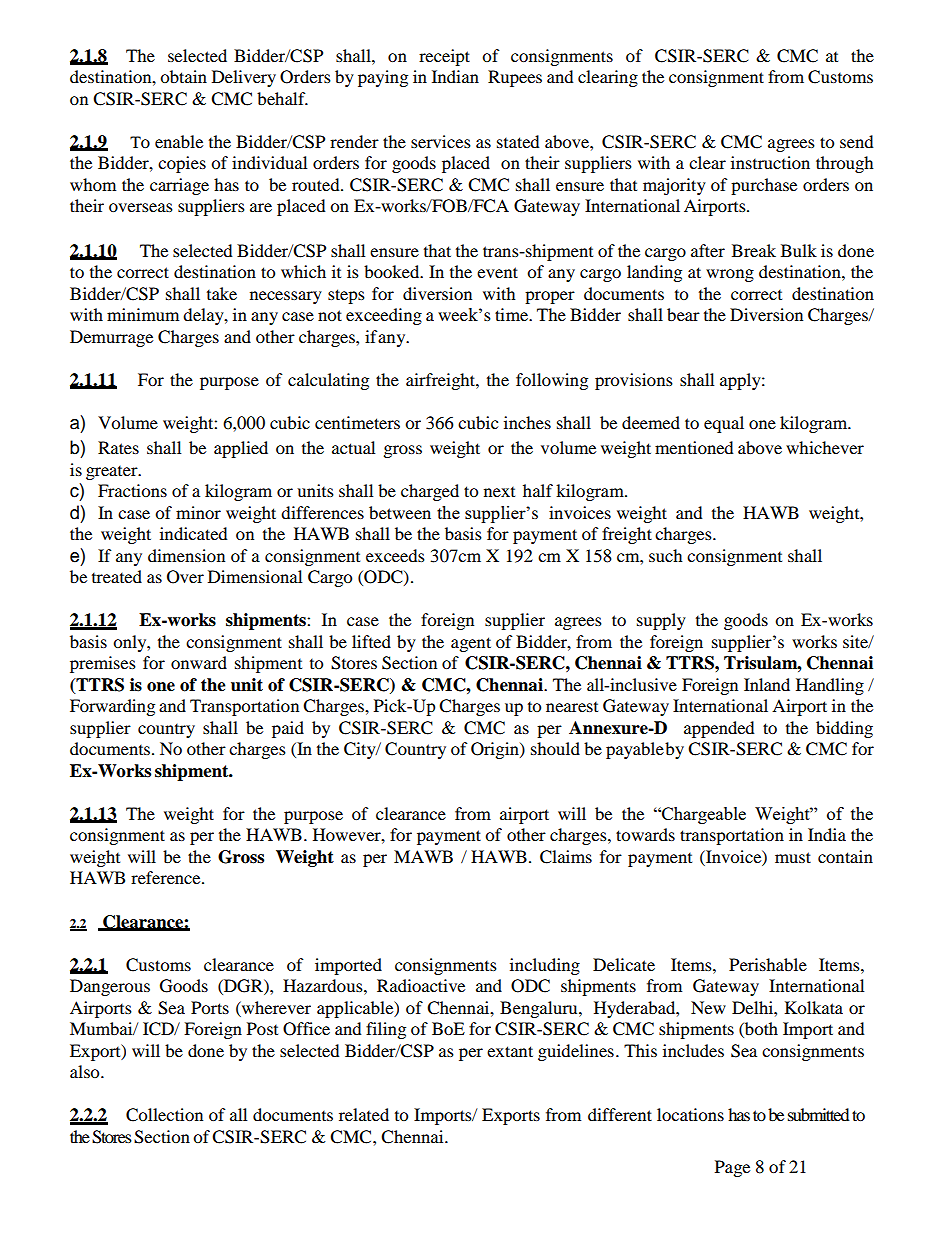 The width and height of the image is (952, 1233). Describe the element at coordinates (198, 512) in the image. I see `minor` at that location.
